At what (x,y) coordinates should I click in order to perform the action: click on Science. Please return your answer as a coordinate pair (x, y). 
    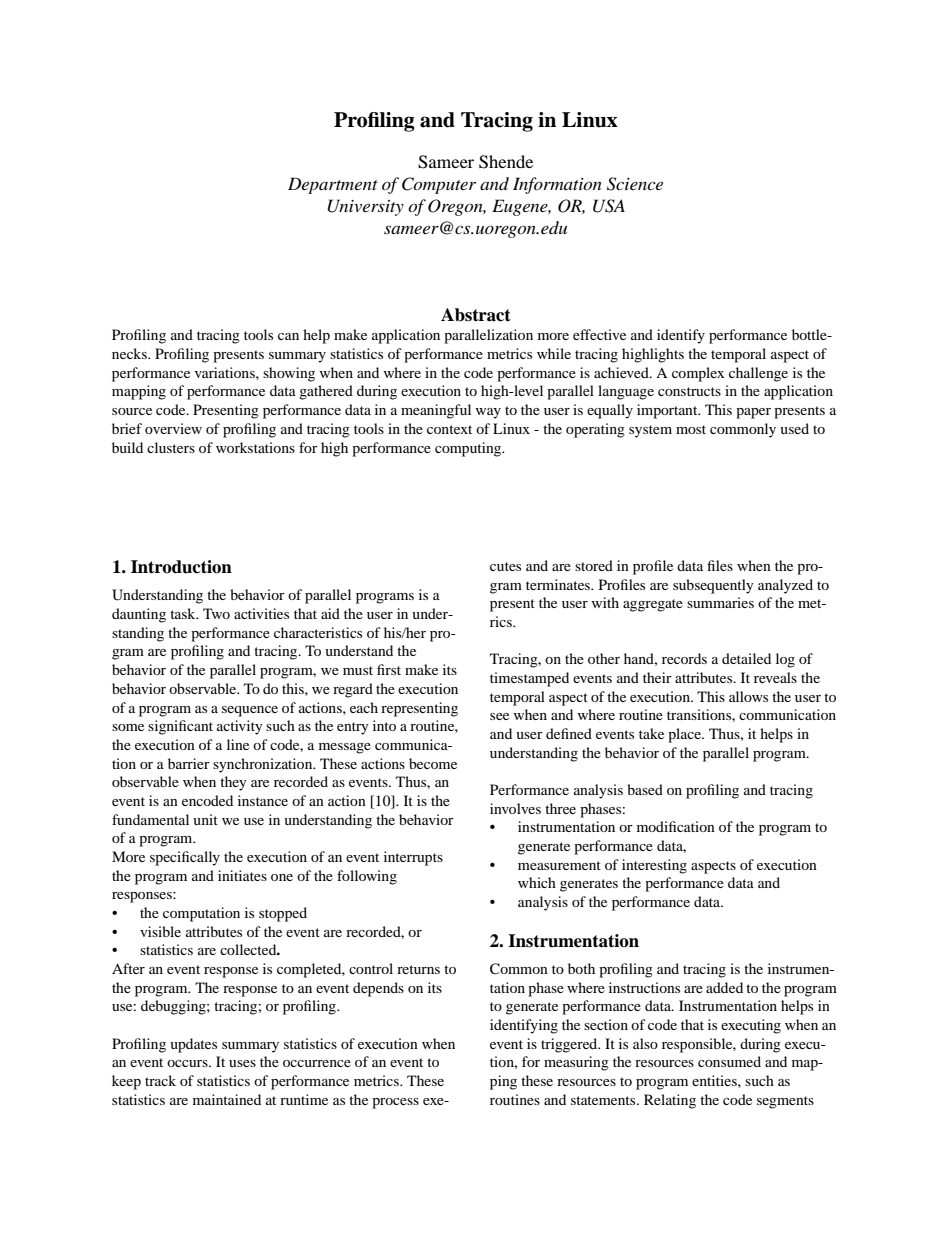
    Looking at the image, I should click on (635, 184).
